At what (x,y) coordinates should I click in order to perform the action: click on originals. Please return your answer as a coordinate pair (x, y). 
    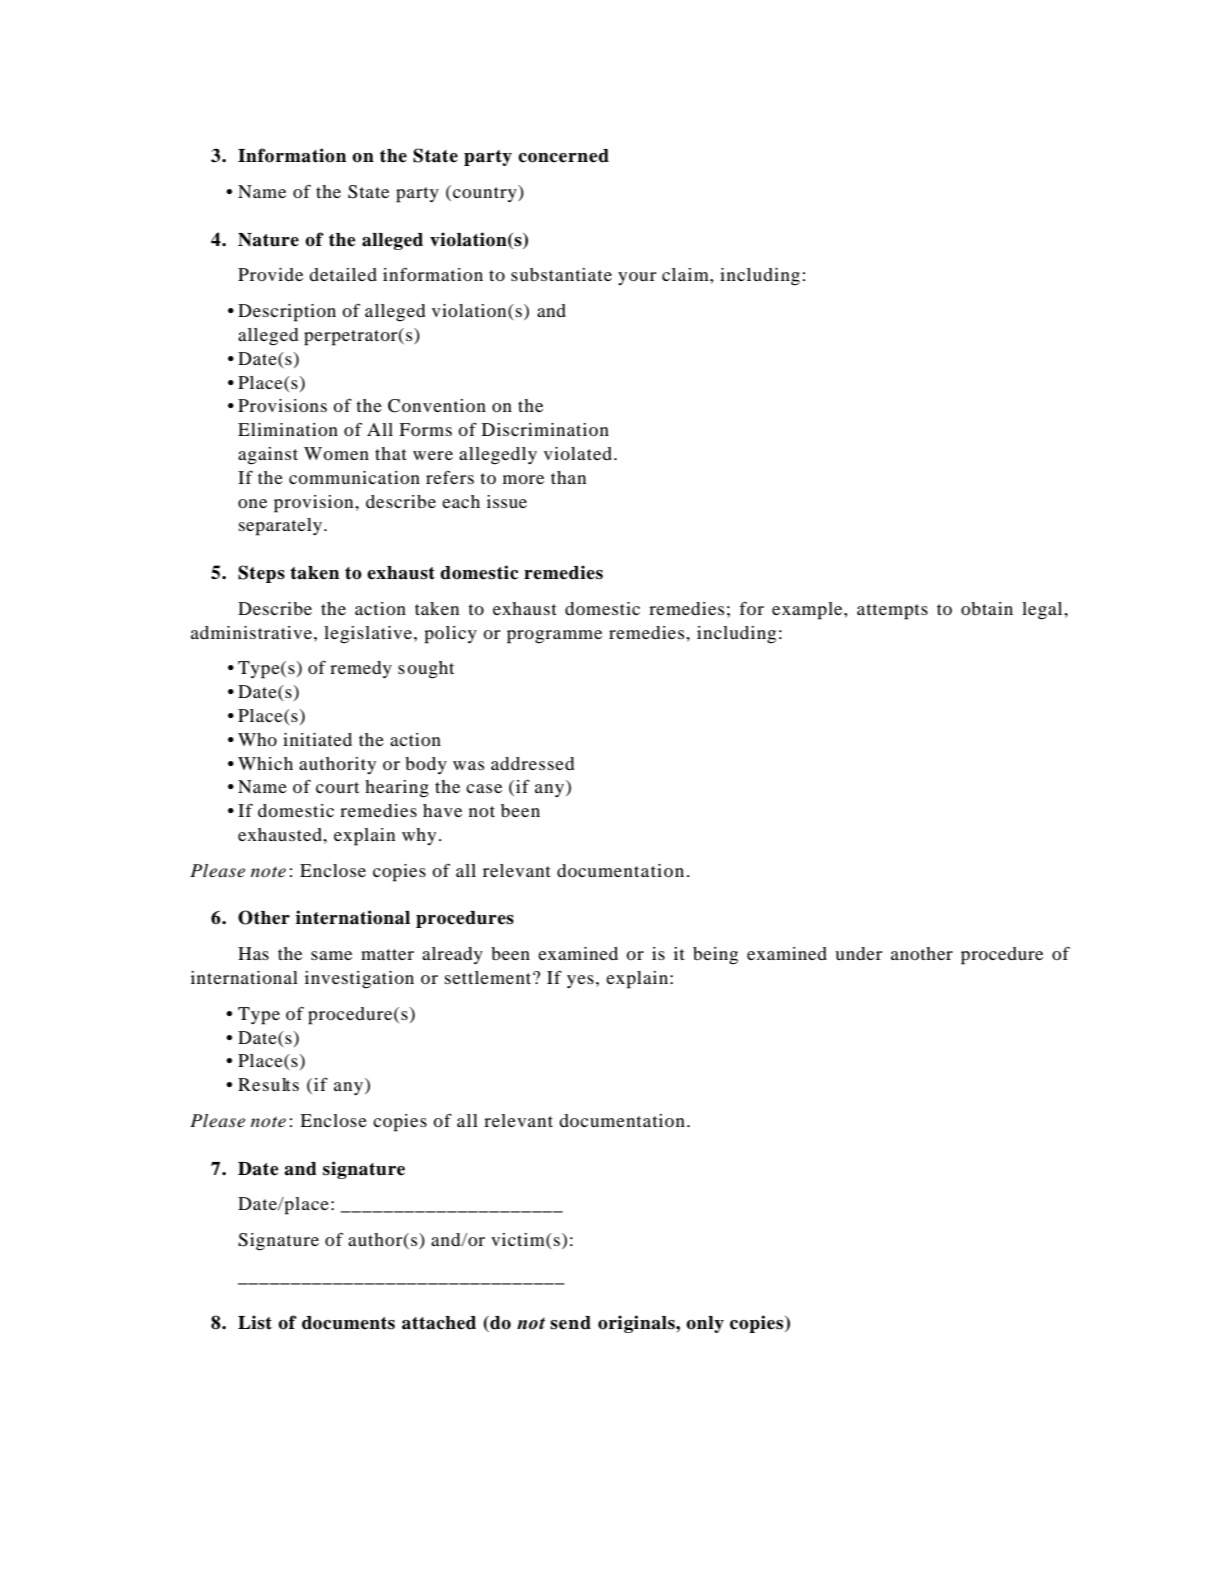
    Looking at the image, I should click on (637, 1324).
